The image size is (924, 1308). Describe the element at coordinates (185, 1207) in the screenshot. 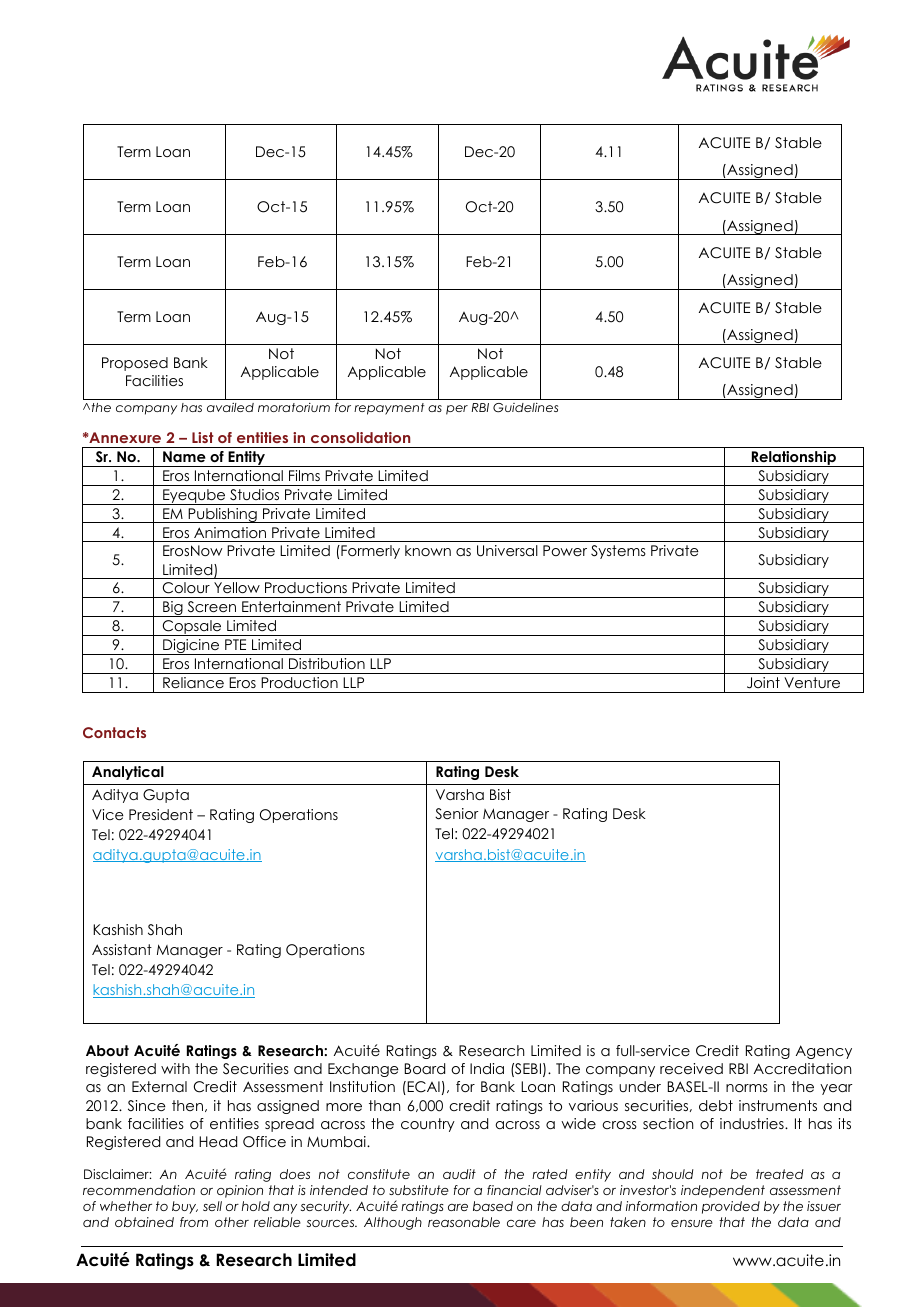

I see `buy` at that location.
